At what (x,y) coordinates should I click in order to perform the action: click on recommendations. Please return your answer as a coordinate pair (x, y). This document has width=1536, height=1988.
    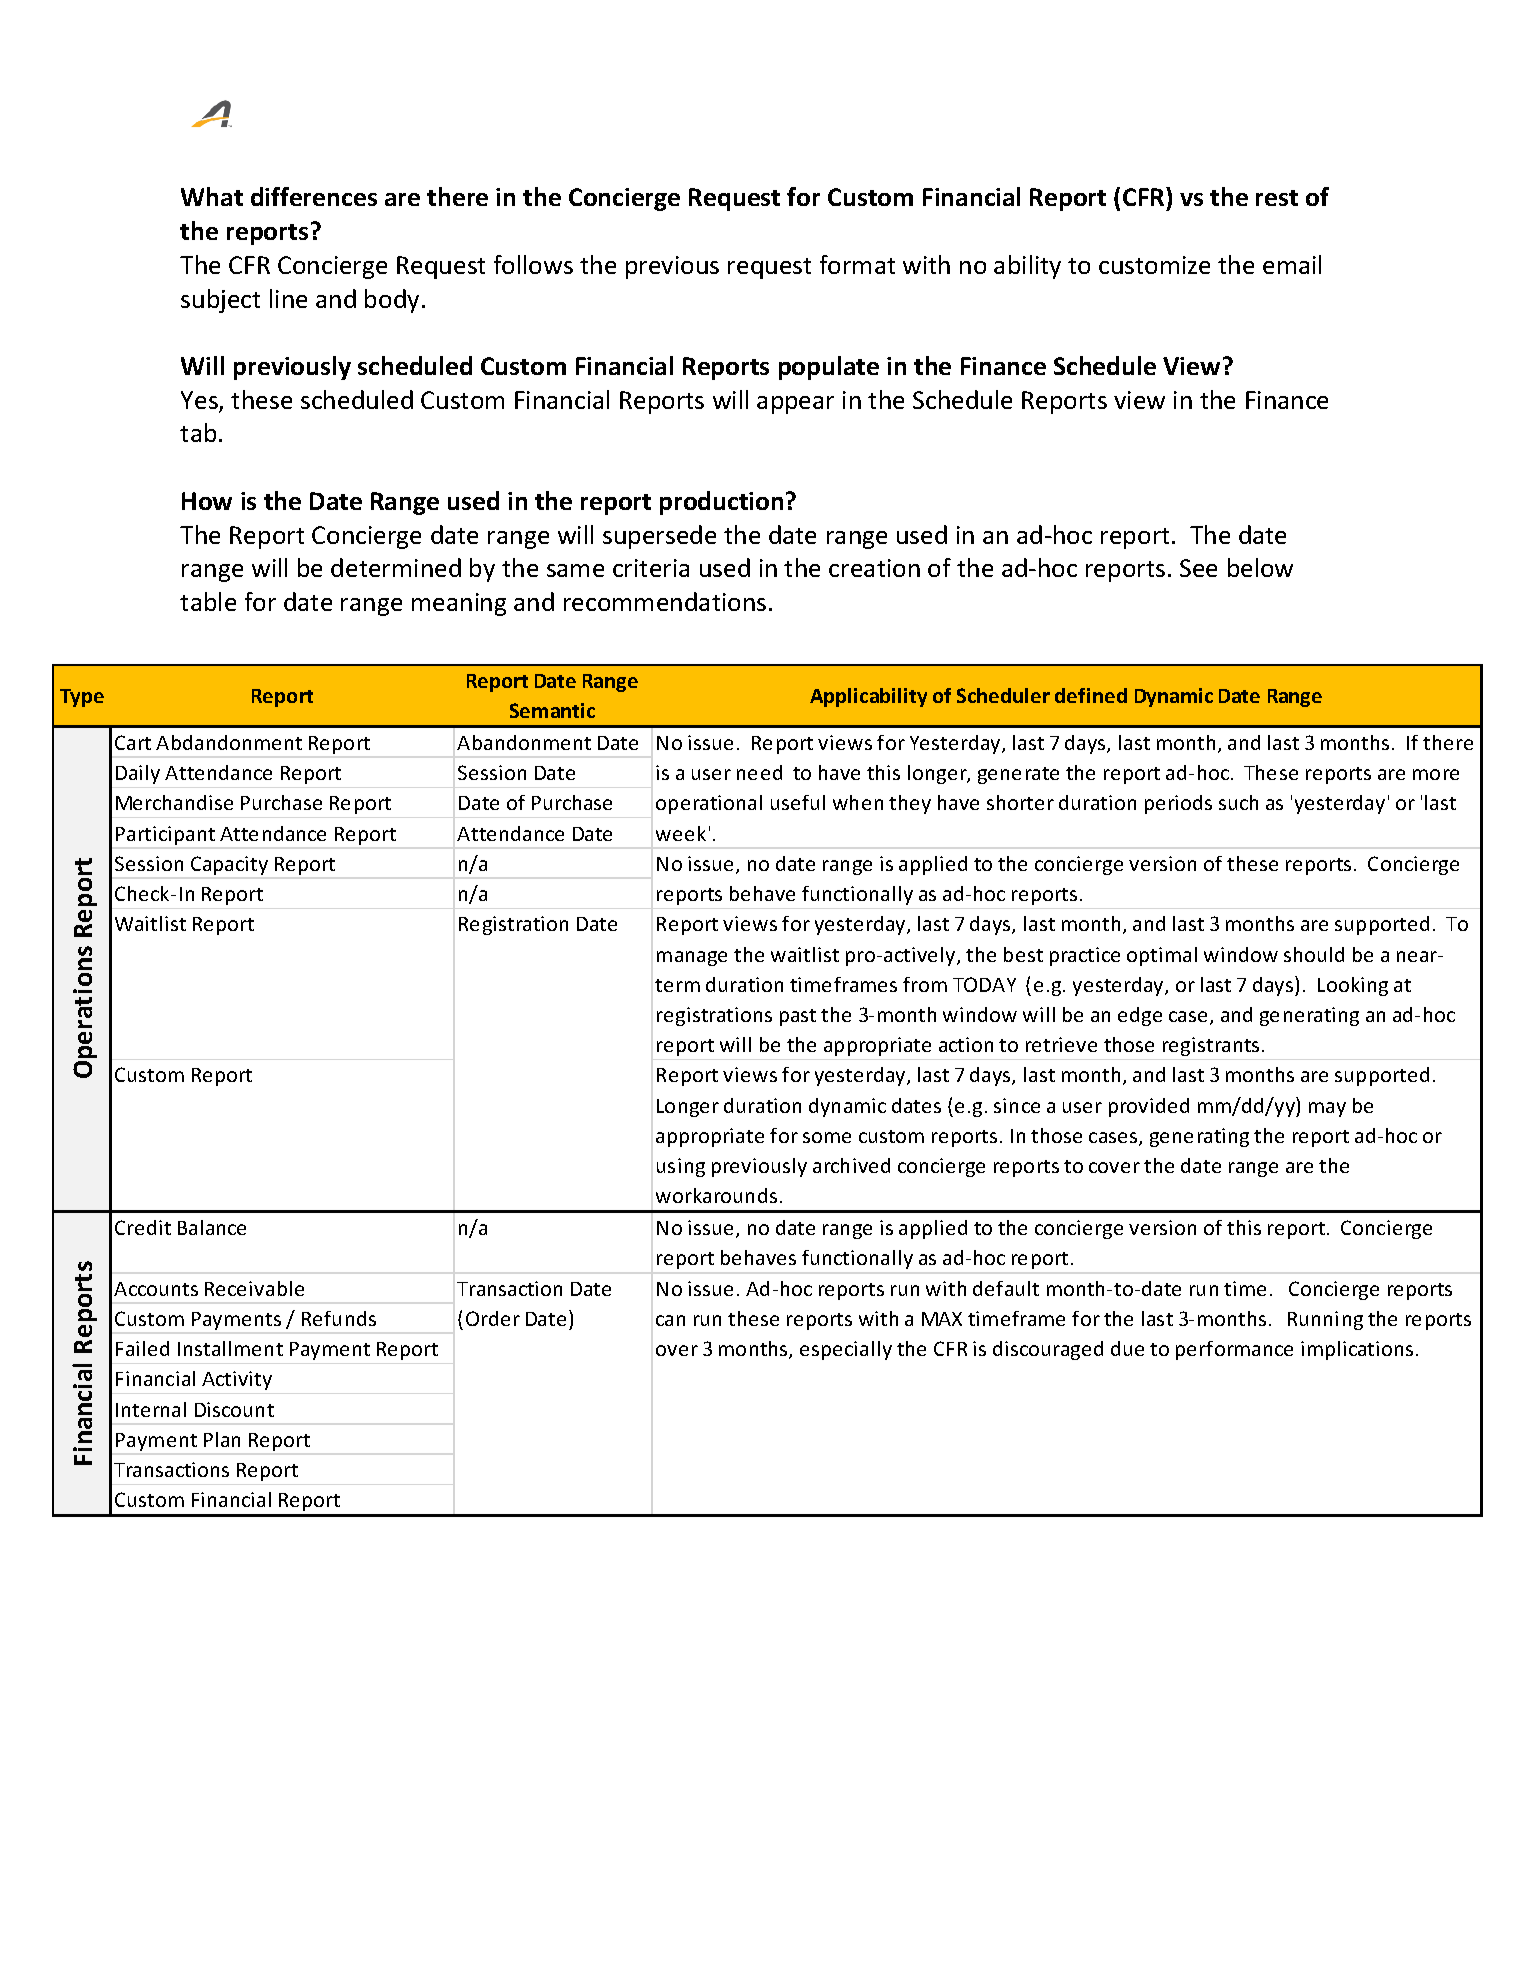
    Looking at the image, I should click on (665, 601).
